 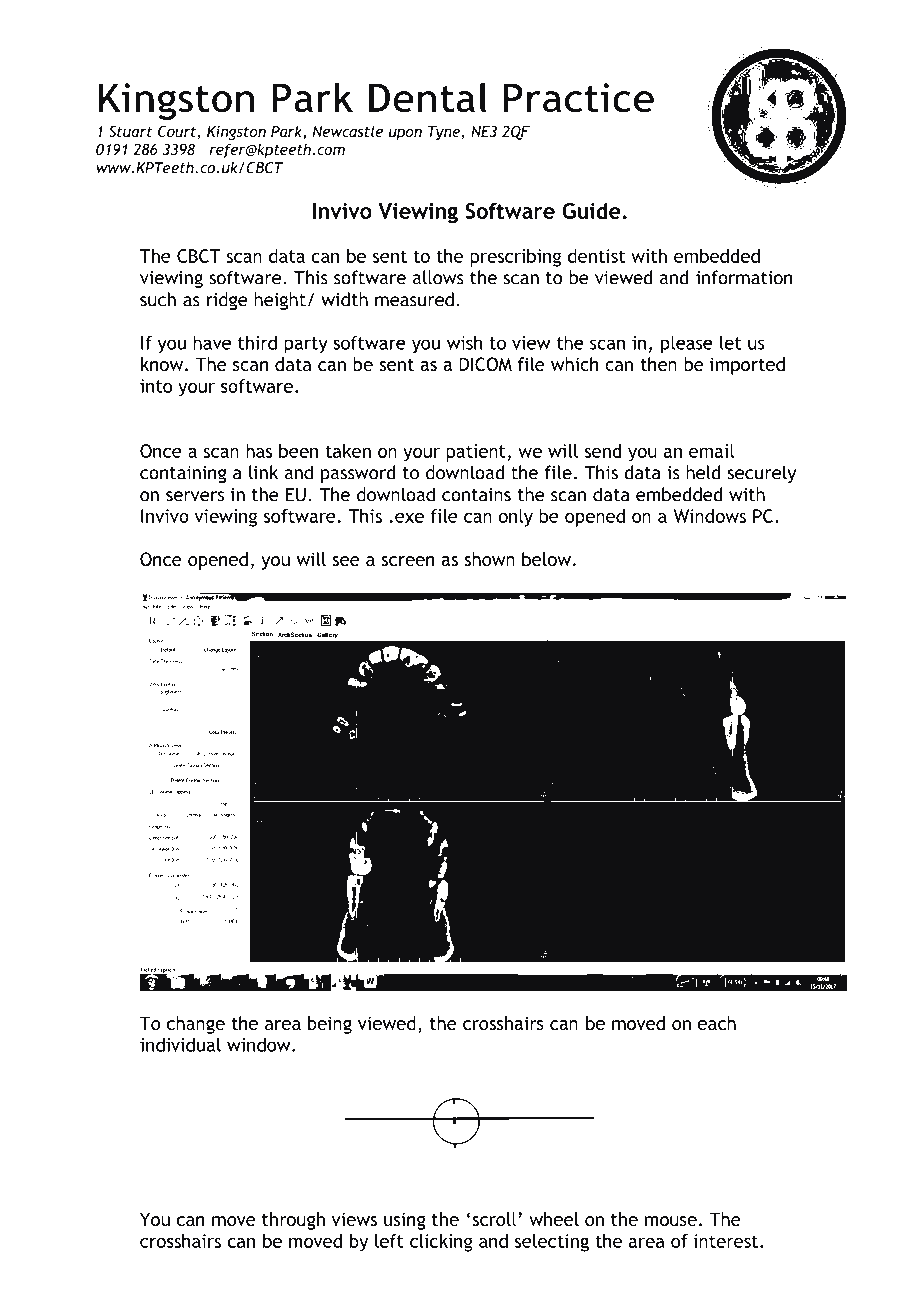 What do you see at coordinates (717, 1023) in the screenshot?
I see `each` at bounding box center [717, 1023].
